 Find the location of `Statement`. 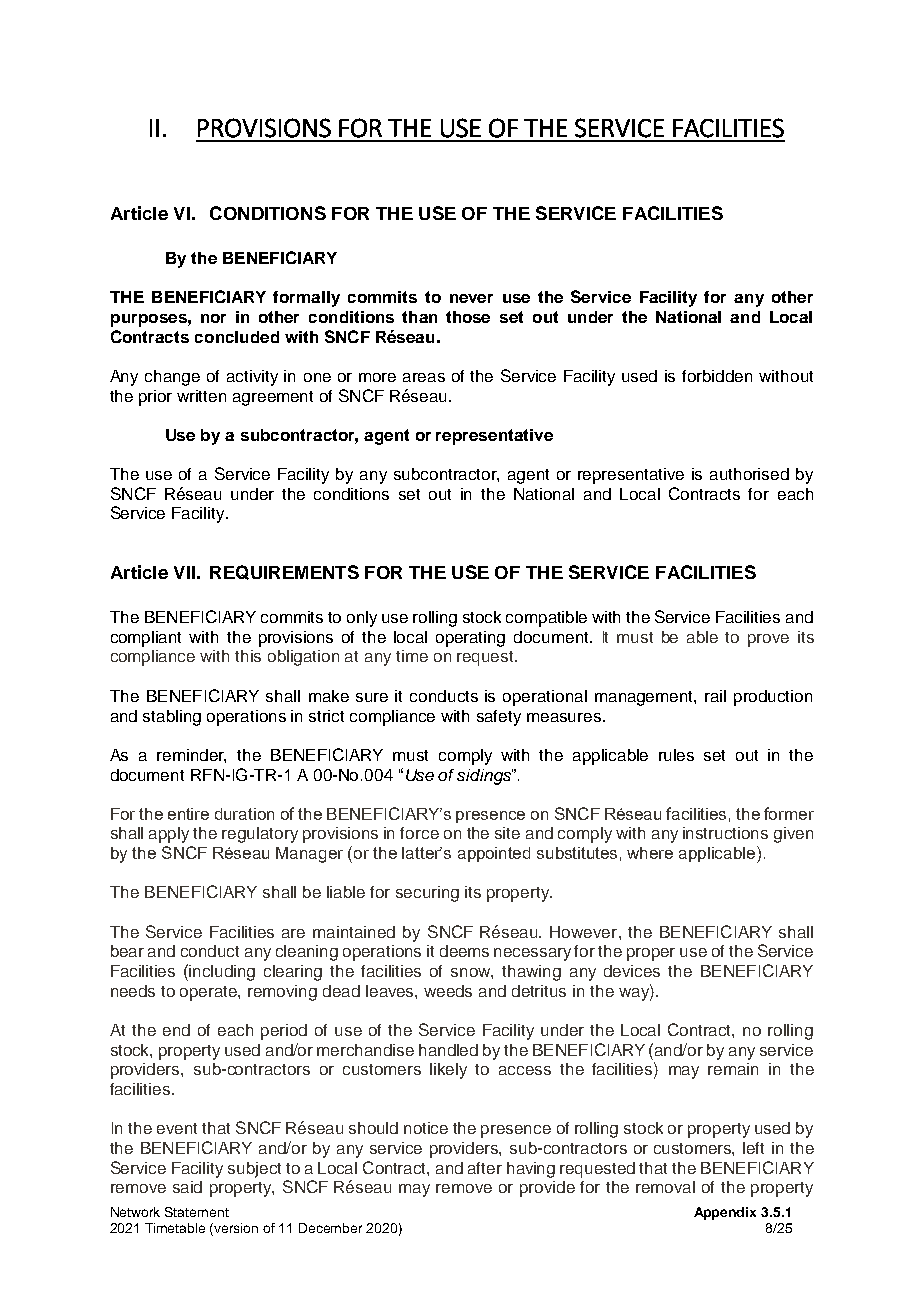

Statement is located at coordinates (197, 1212).
